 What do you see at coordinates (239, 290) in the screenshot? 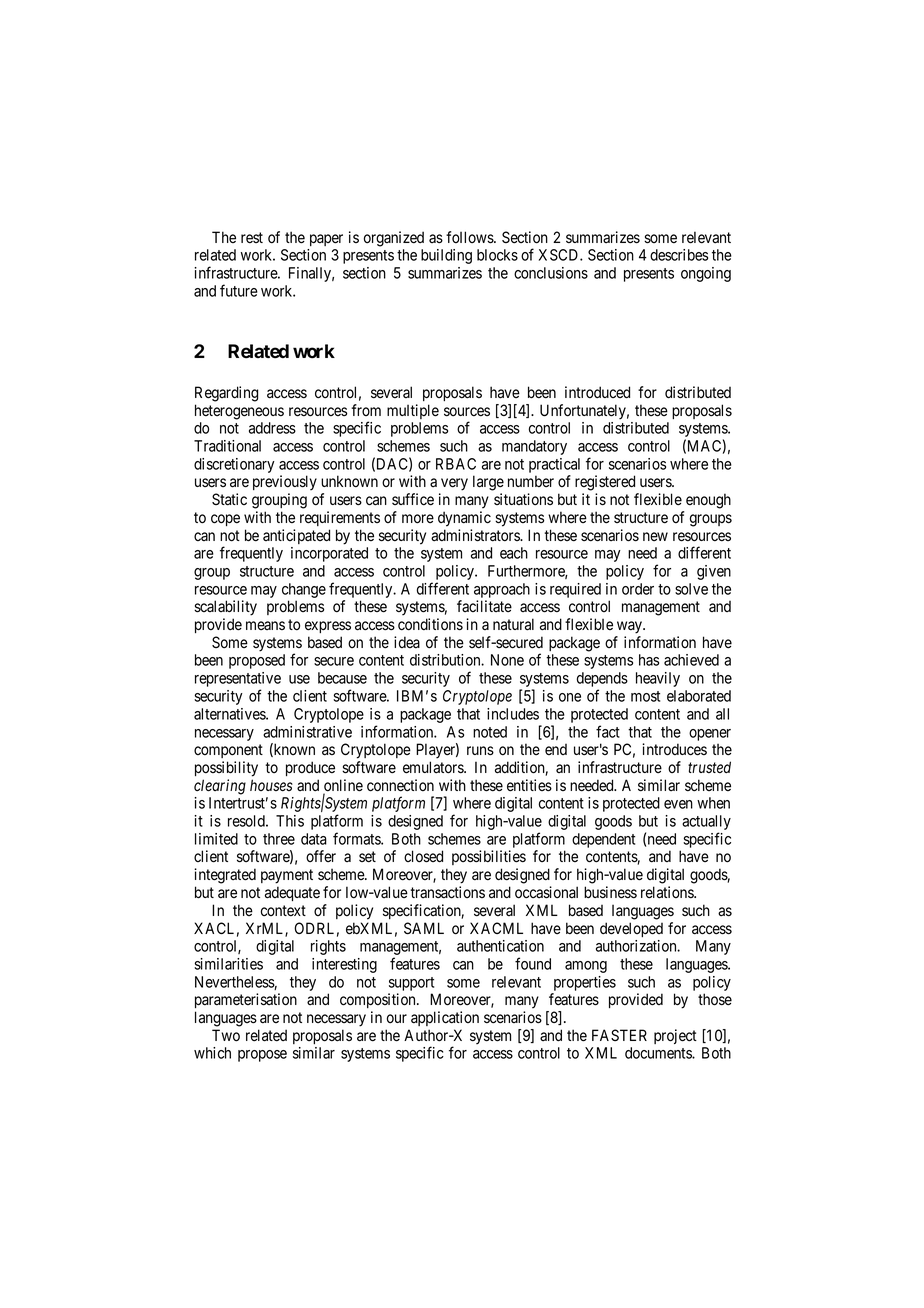
I see `future` at bounding box center [239, 290].
